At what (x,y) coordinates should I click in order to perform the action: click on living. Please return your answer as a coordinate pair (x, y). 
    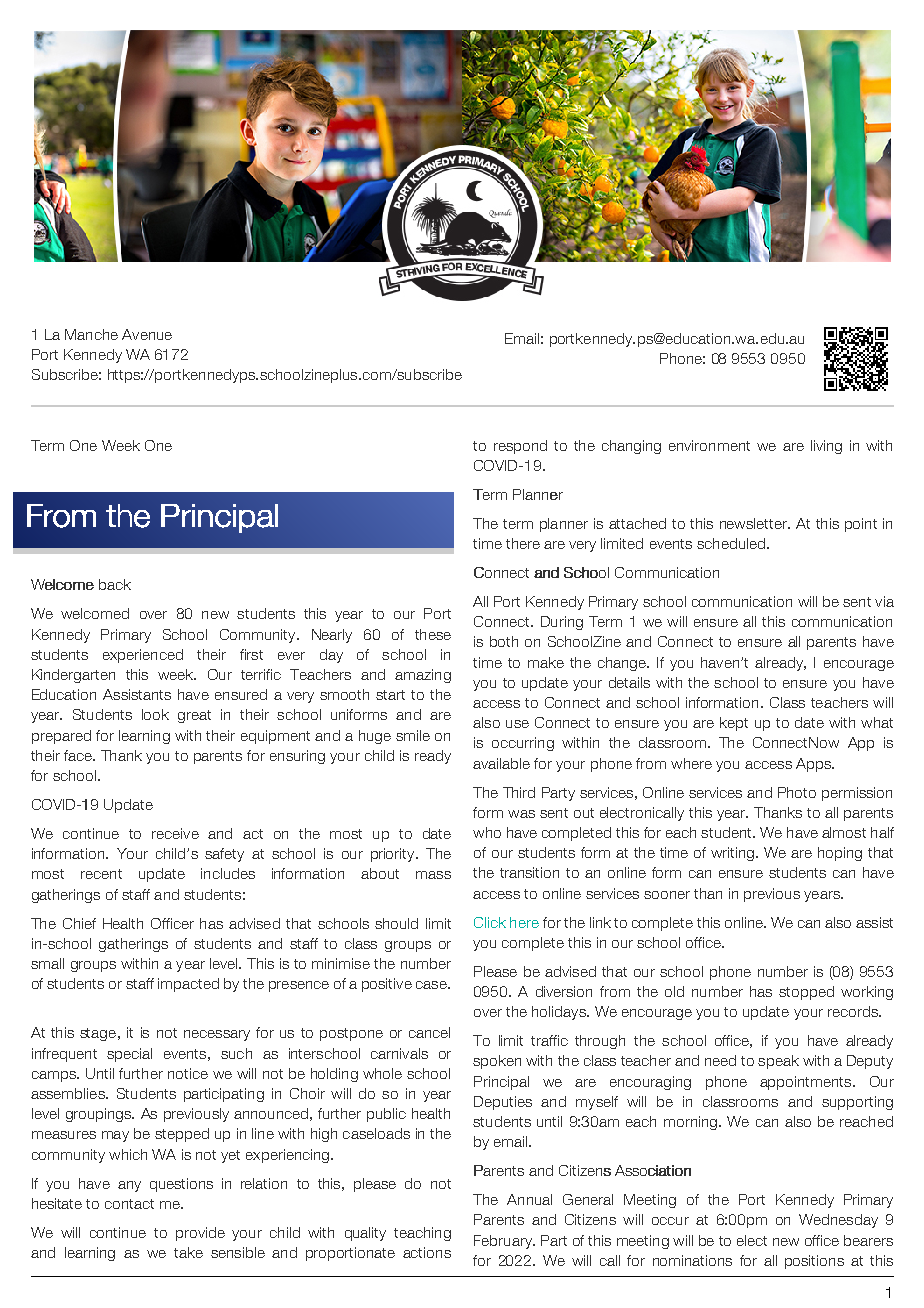
    Looking at the image, I should click on (826, 447).
